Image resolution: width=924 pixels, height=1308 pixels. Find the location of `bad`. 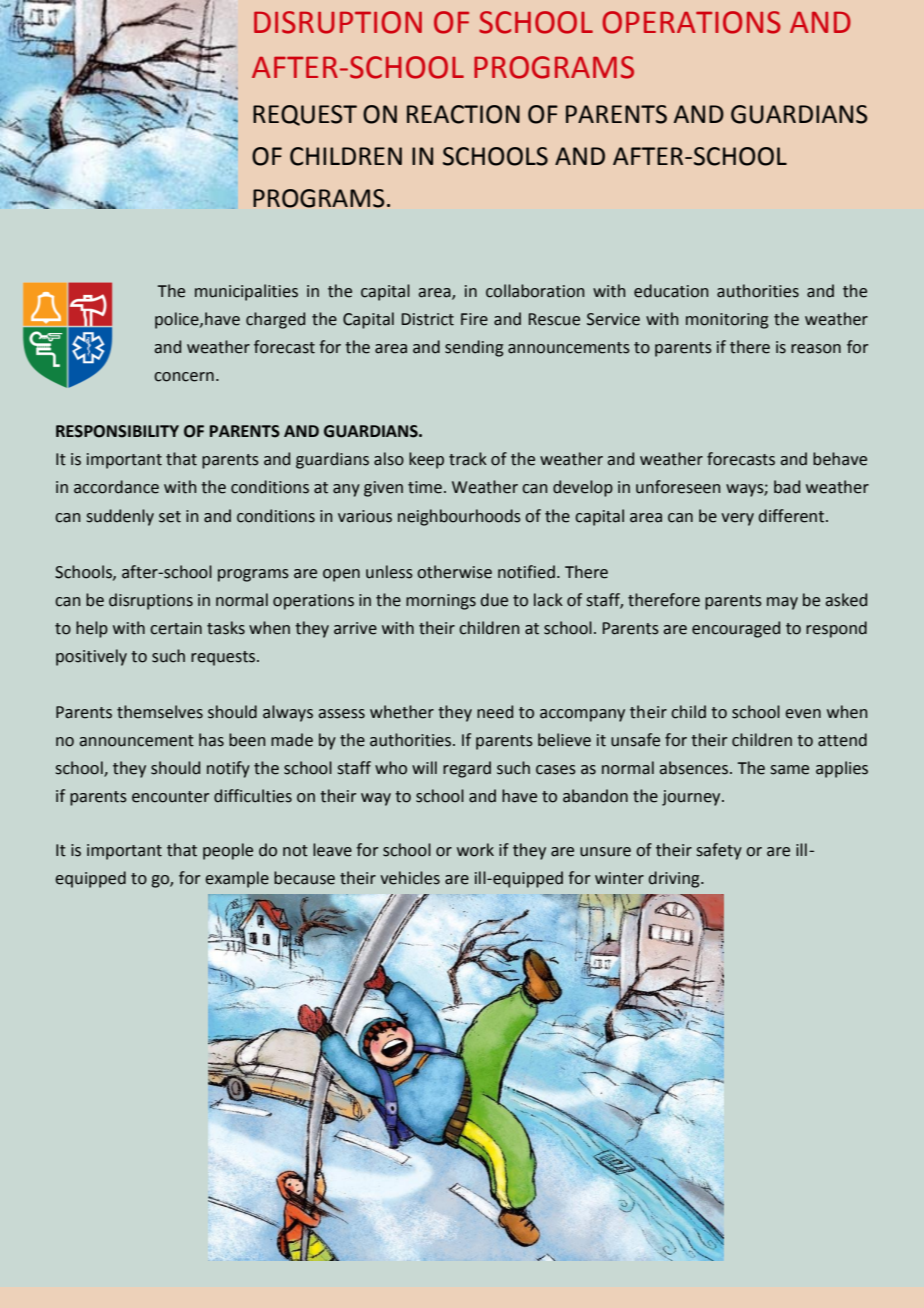

bad is located at coordinates (787, 487).
